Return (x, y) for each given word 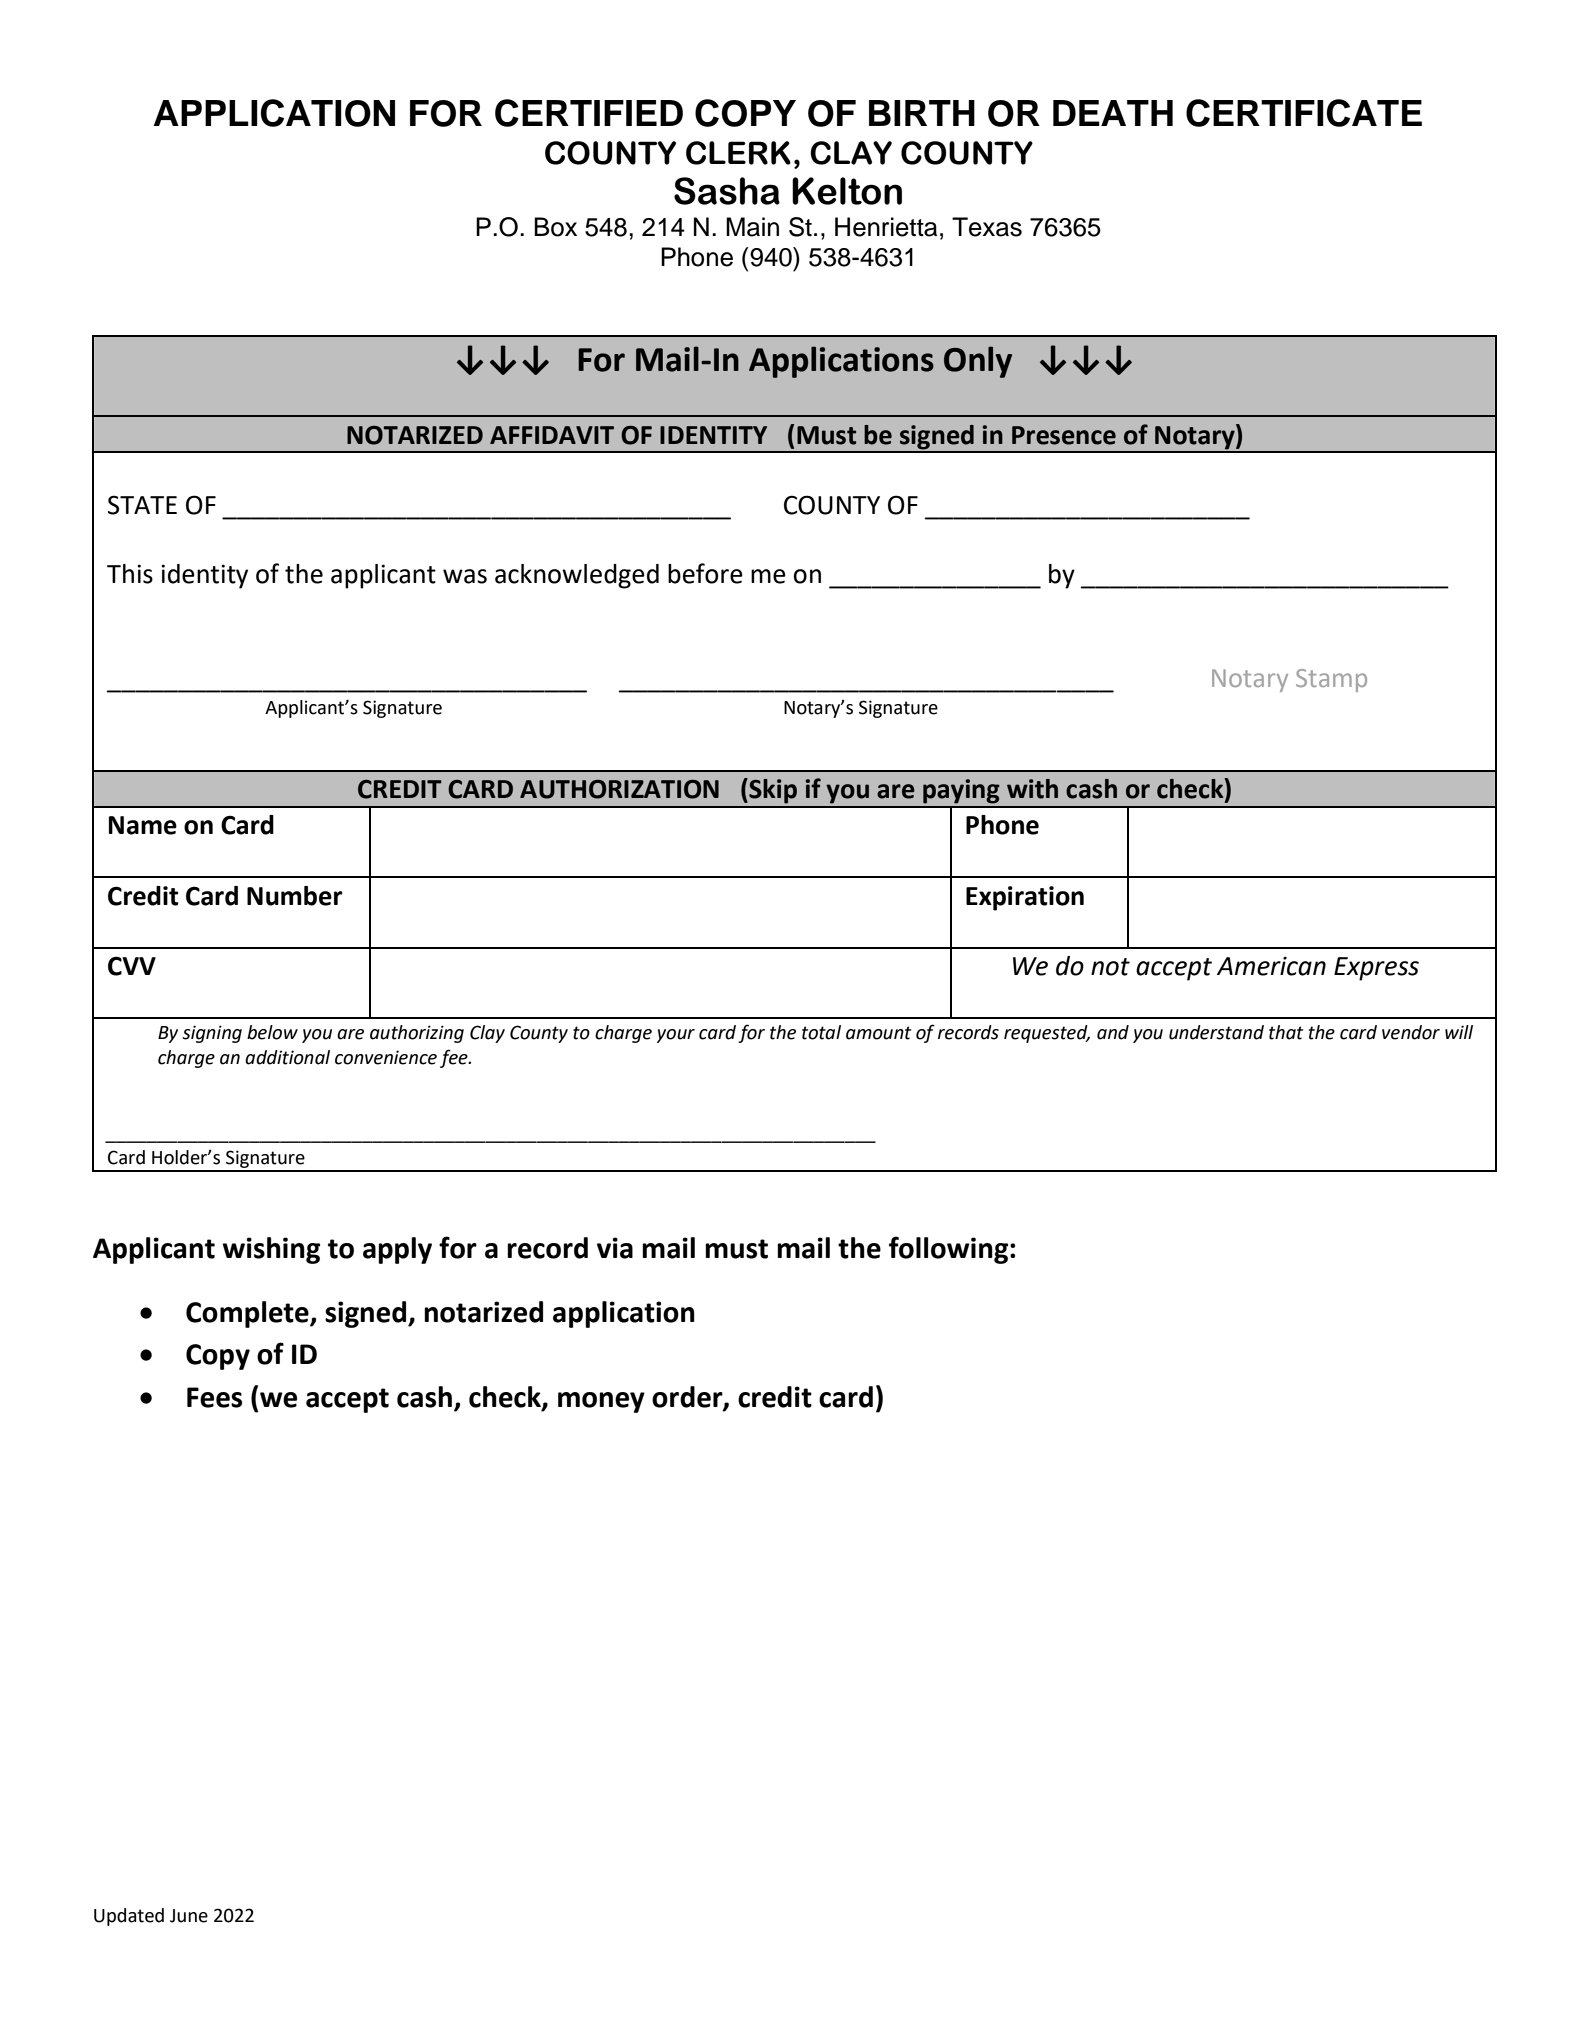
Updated (129, 1917)
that (1286, 1032)
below (272, 1032)
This (130, 574)
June (189, 1916)
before (705, 573)
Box (555, 227)
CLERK (738, 153)
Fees (214, 1397)
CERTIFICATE (1304, 113)
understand (1216, 1032)
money (601, 1402)
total (821, 1032)
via (615, 1248)
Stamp (1331, 680)
